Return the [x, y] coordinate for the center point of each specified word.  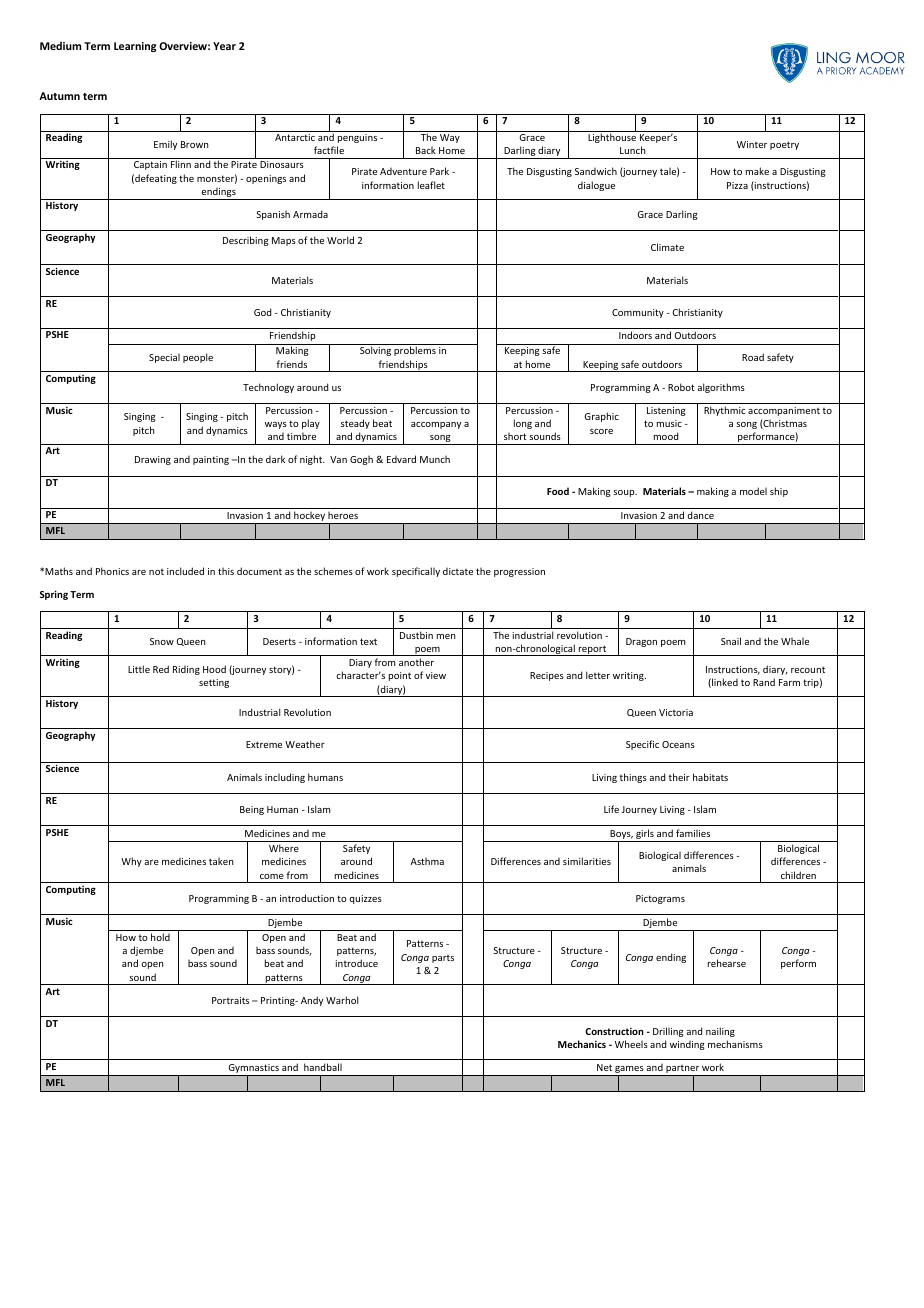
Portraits [230, 1000]
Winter [752, 144]
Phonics [112, 571]
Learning [135, 47]
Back [426, 150]
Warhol [342, 1000]
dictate [458, 571]
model [753, 491]
